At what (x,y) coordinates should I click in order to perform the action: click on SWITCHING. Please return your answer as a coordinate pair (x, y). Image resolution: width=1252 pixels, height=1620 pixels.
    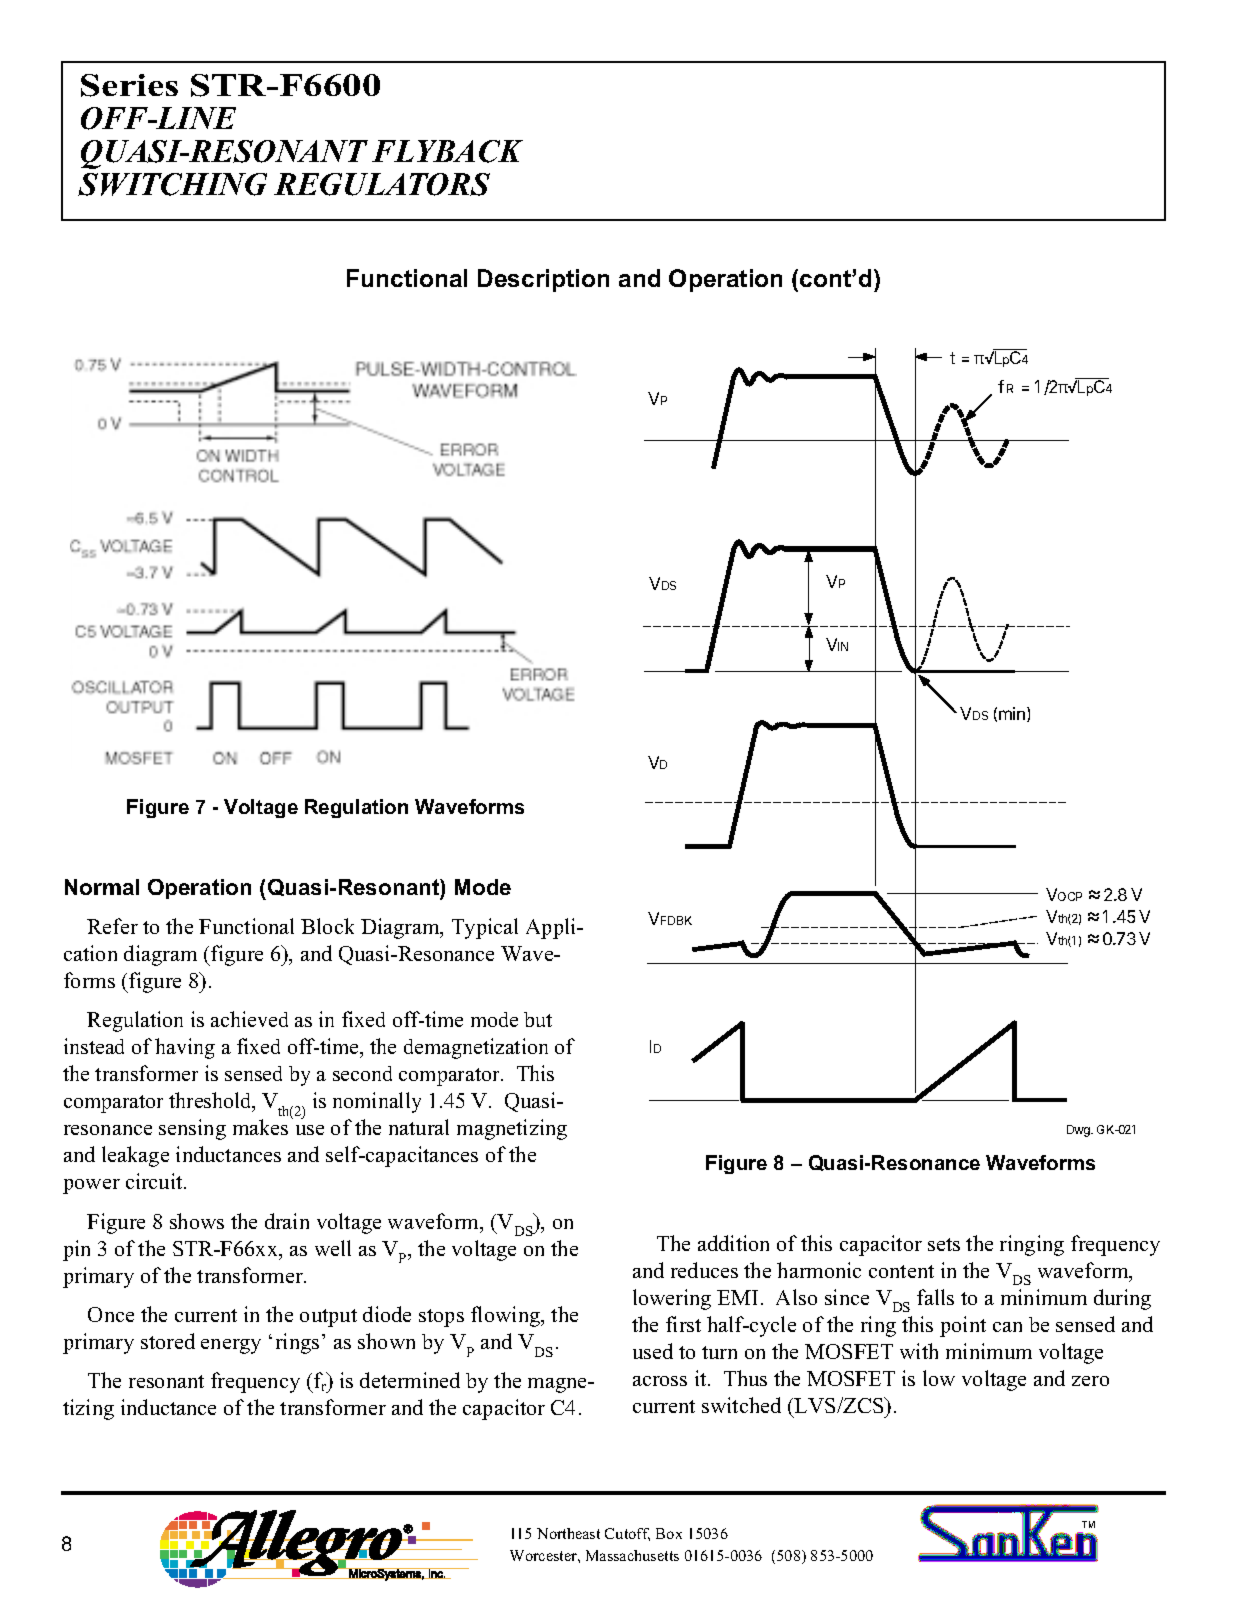
    Looking at the image, I should click on (172, 184).
